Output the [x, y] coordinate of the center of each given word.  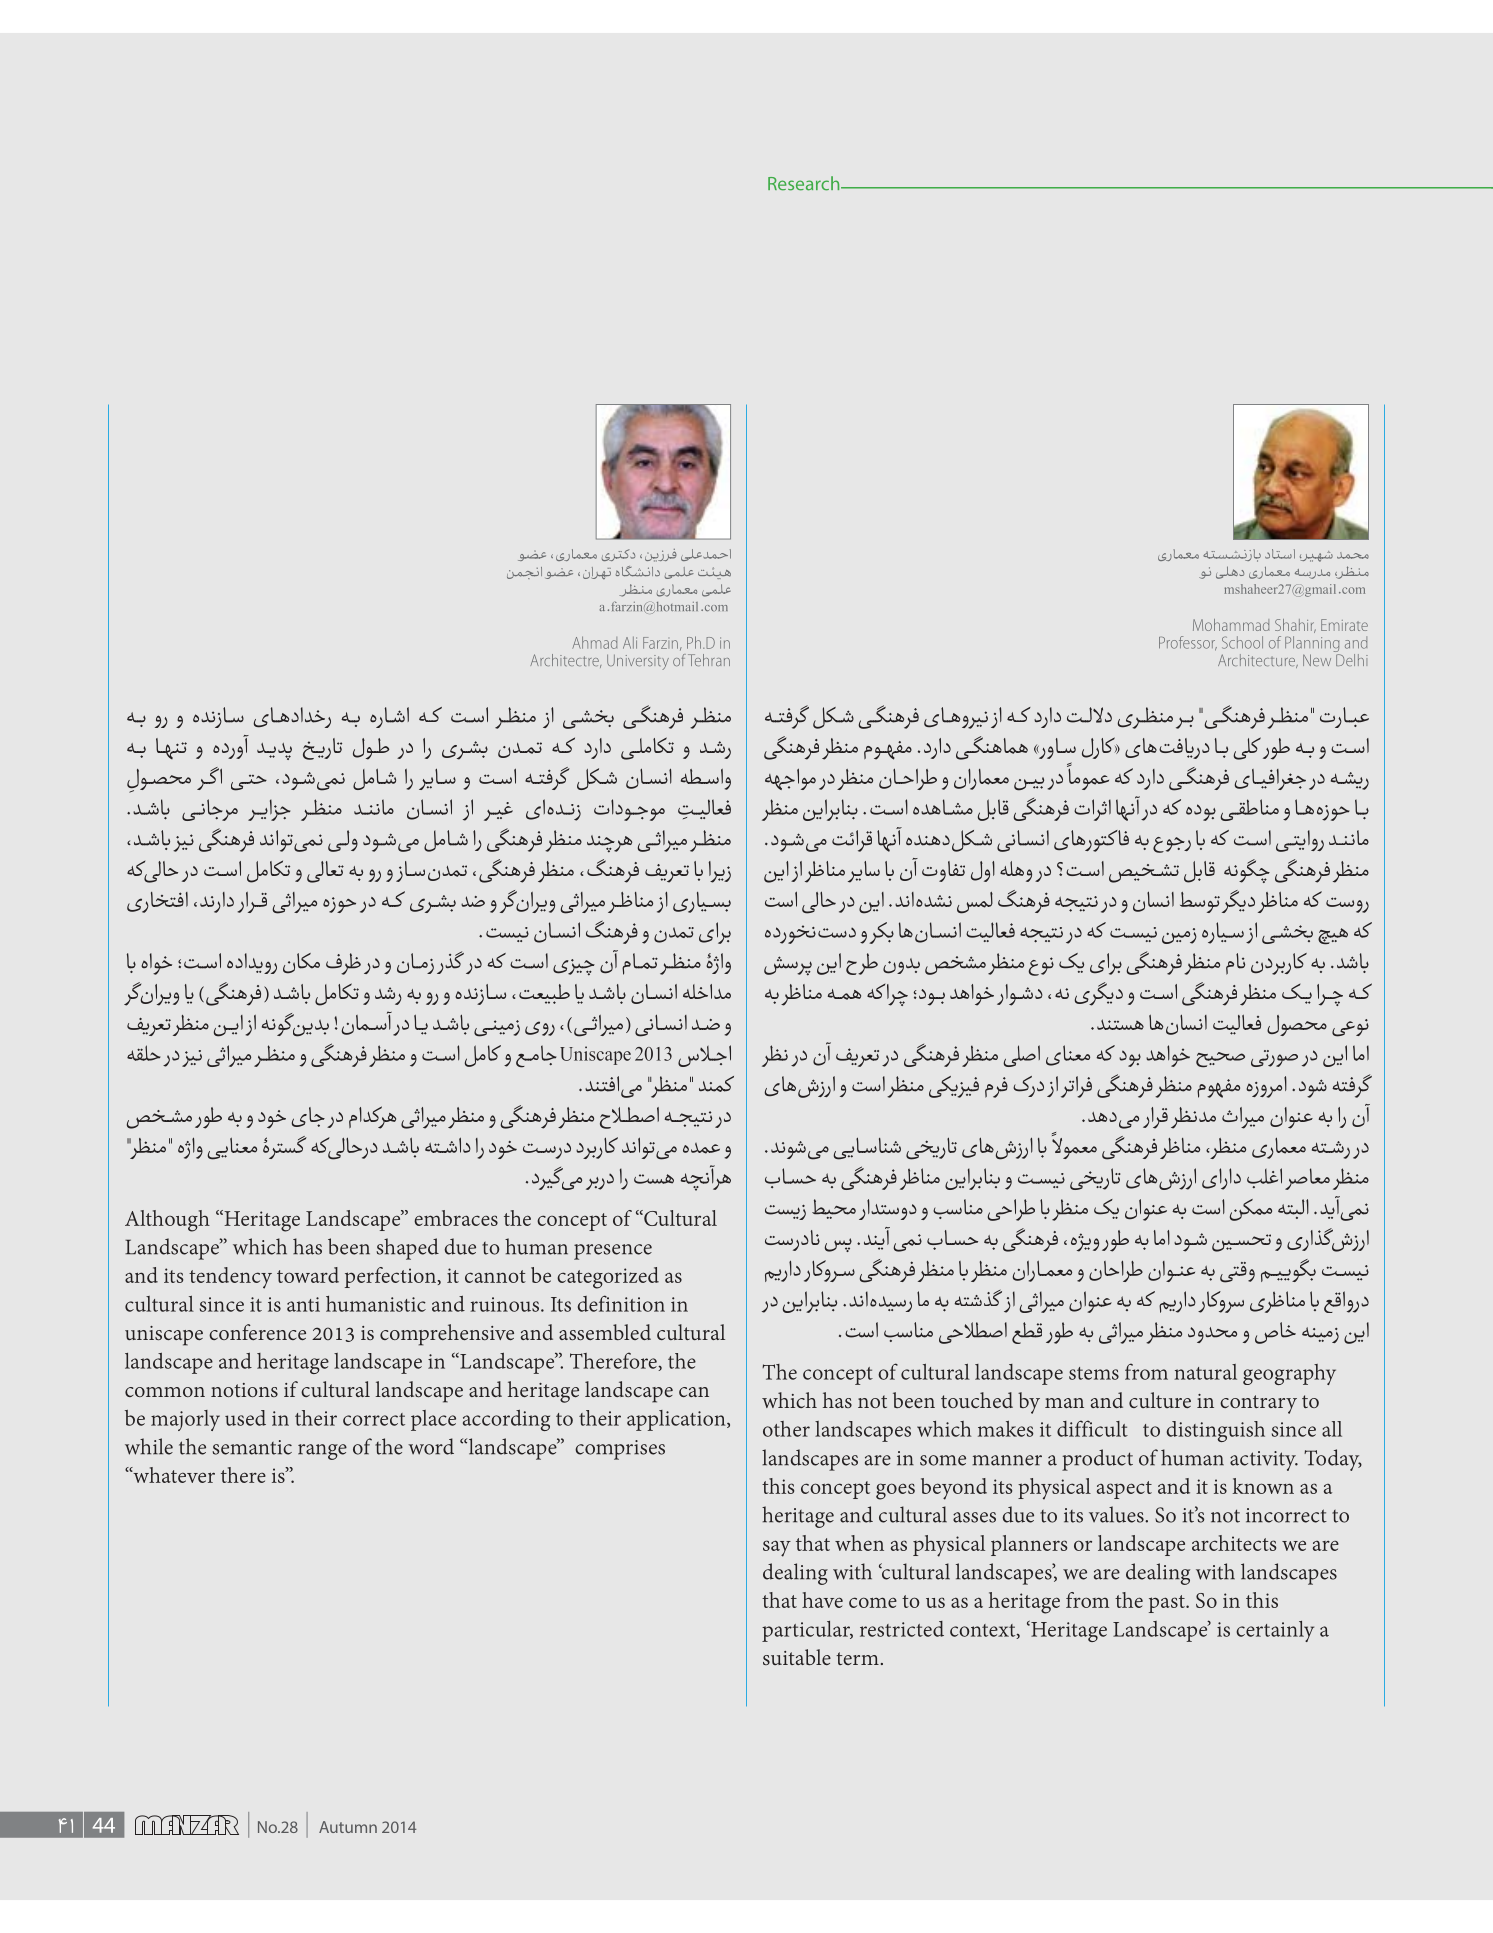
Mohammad [1231, 625]
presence [613, 1252]
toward [308, 1275]
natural [1205, 1372]
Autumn [348, 1827]
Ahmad [594, 642]
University [638, 662]
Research [805, 183]
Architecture [1258, 661]
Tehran [709, 660]
